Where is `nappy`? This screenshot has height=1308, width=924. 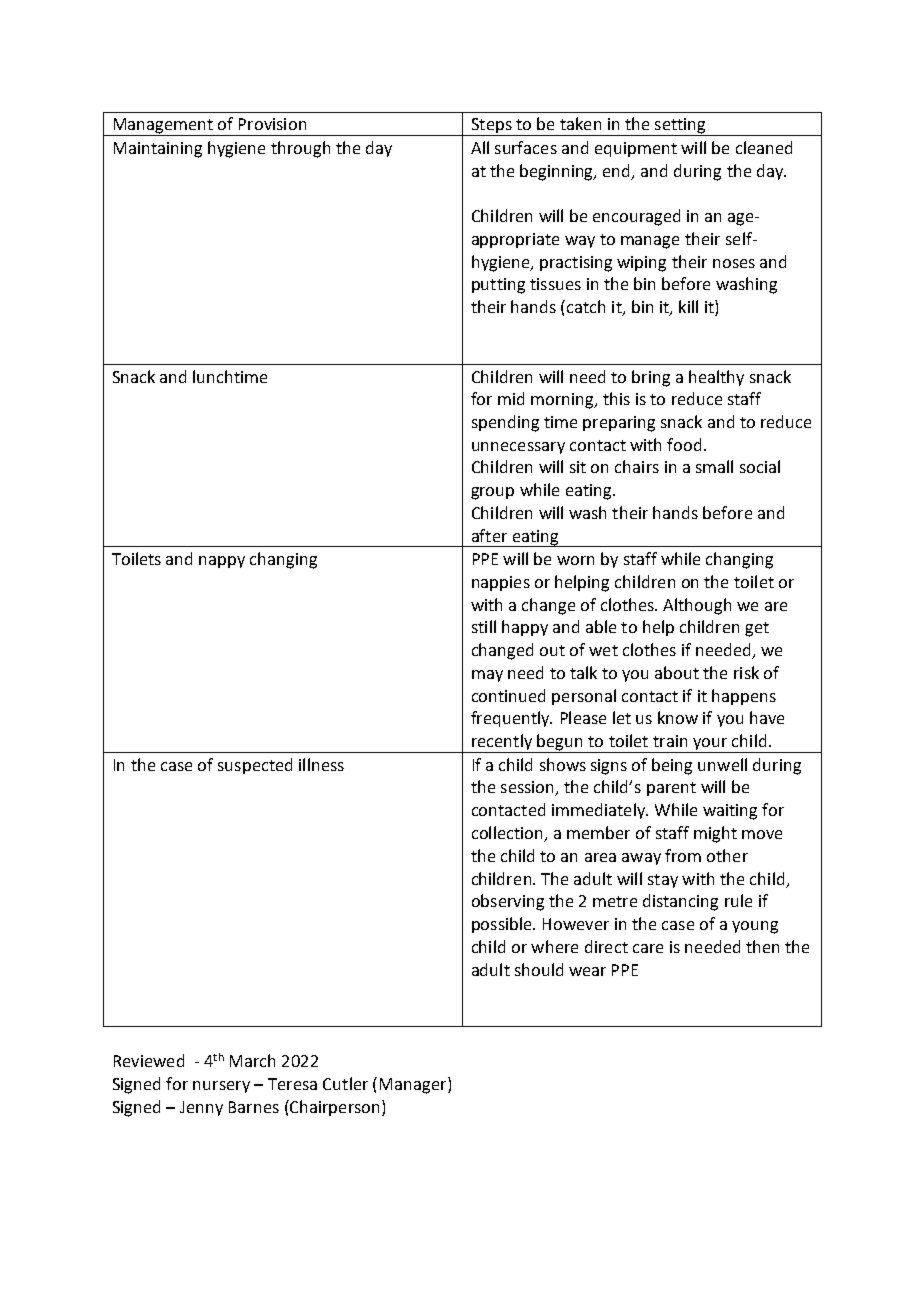
nappy is located at coordinates (222, 562).
